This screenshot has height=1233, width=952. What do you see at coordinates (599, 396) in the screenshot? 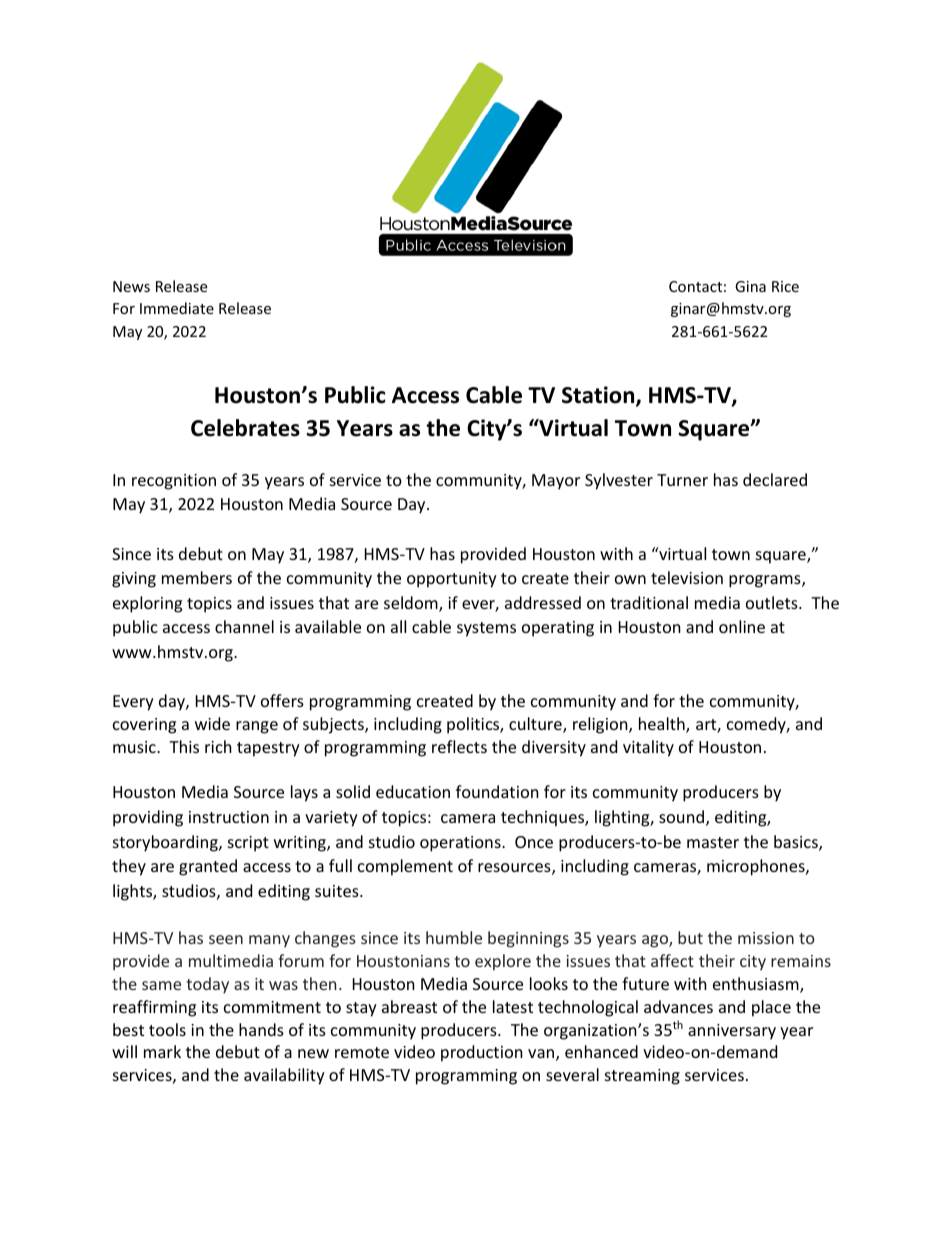
I see `Station` at bounding box center [599, 396].
